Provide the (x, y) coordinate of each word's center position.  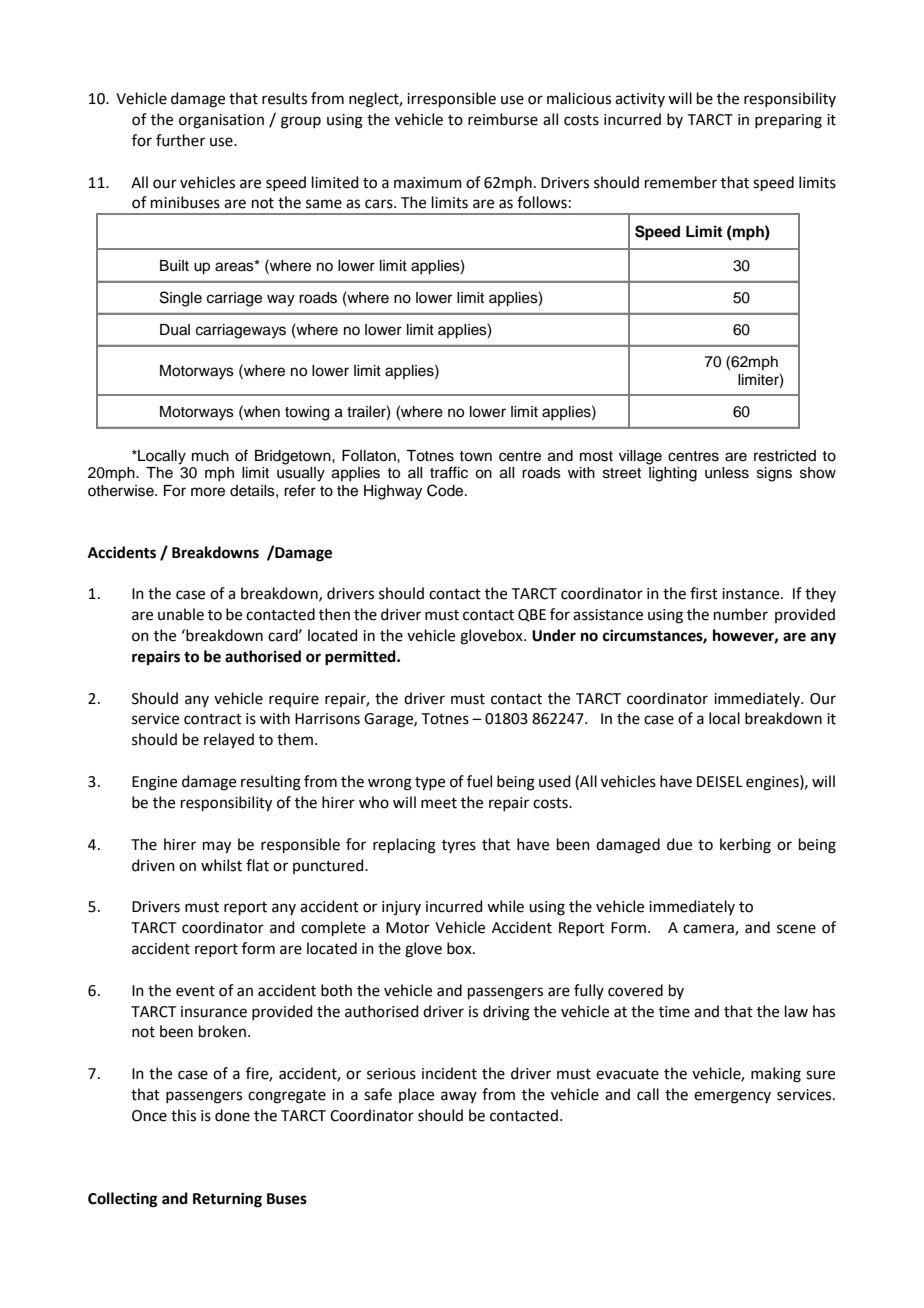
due (679, 844)
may (217, 847)
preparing (788, 121)
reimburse (503, 119)
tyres (459, 846)
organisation (221, 121)
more (208, 492)
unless (727, 473)
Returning (227, 1200)
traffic (449, 472)
